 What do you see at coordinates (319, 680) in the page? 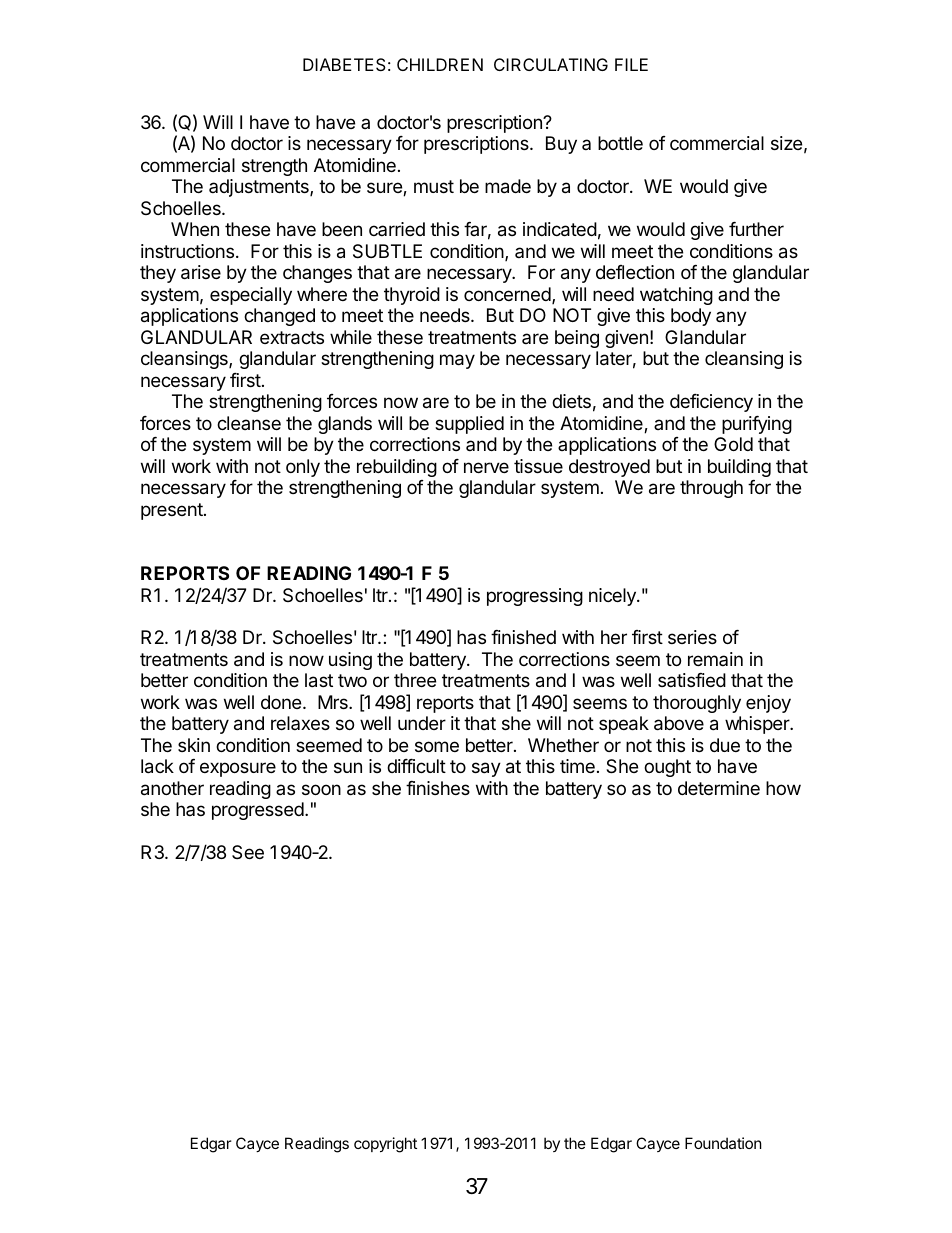
I see `last` at bounding box center [319, 680].
